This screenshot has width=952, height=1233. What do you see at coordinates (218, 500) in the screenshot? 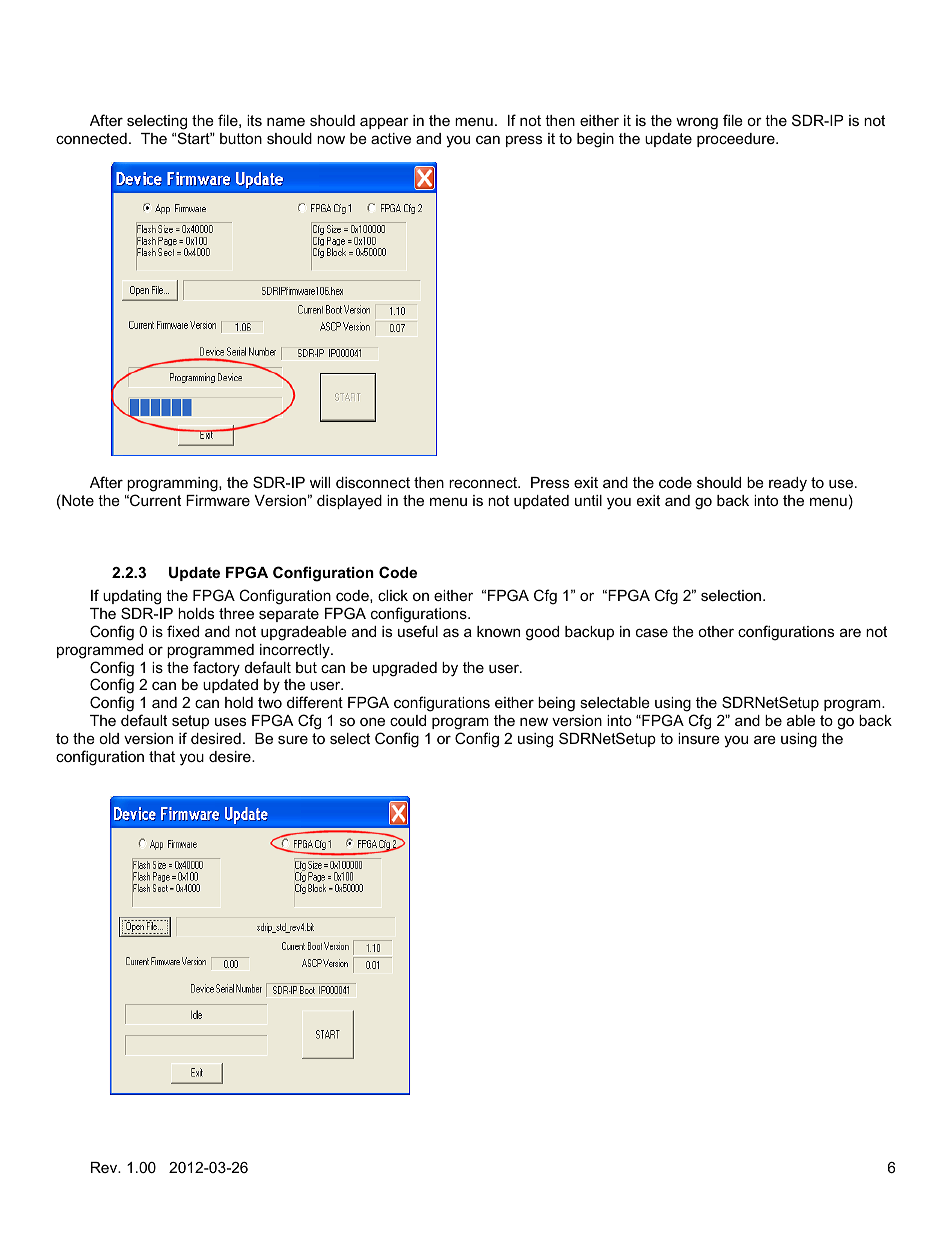
I see `Firmware` at bounding box center [218, 500].
